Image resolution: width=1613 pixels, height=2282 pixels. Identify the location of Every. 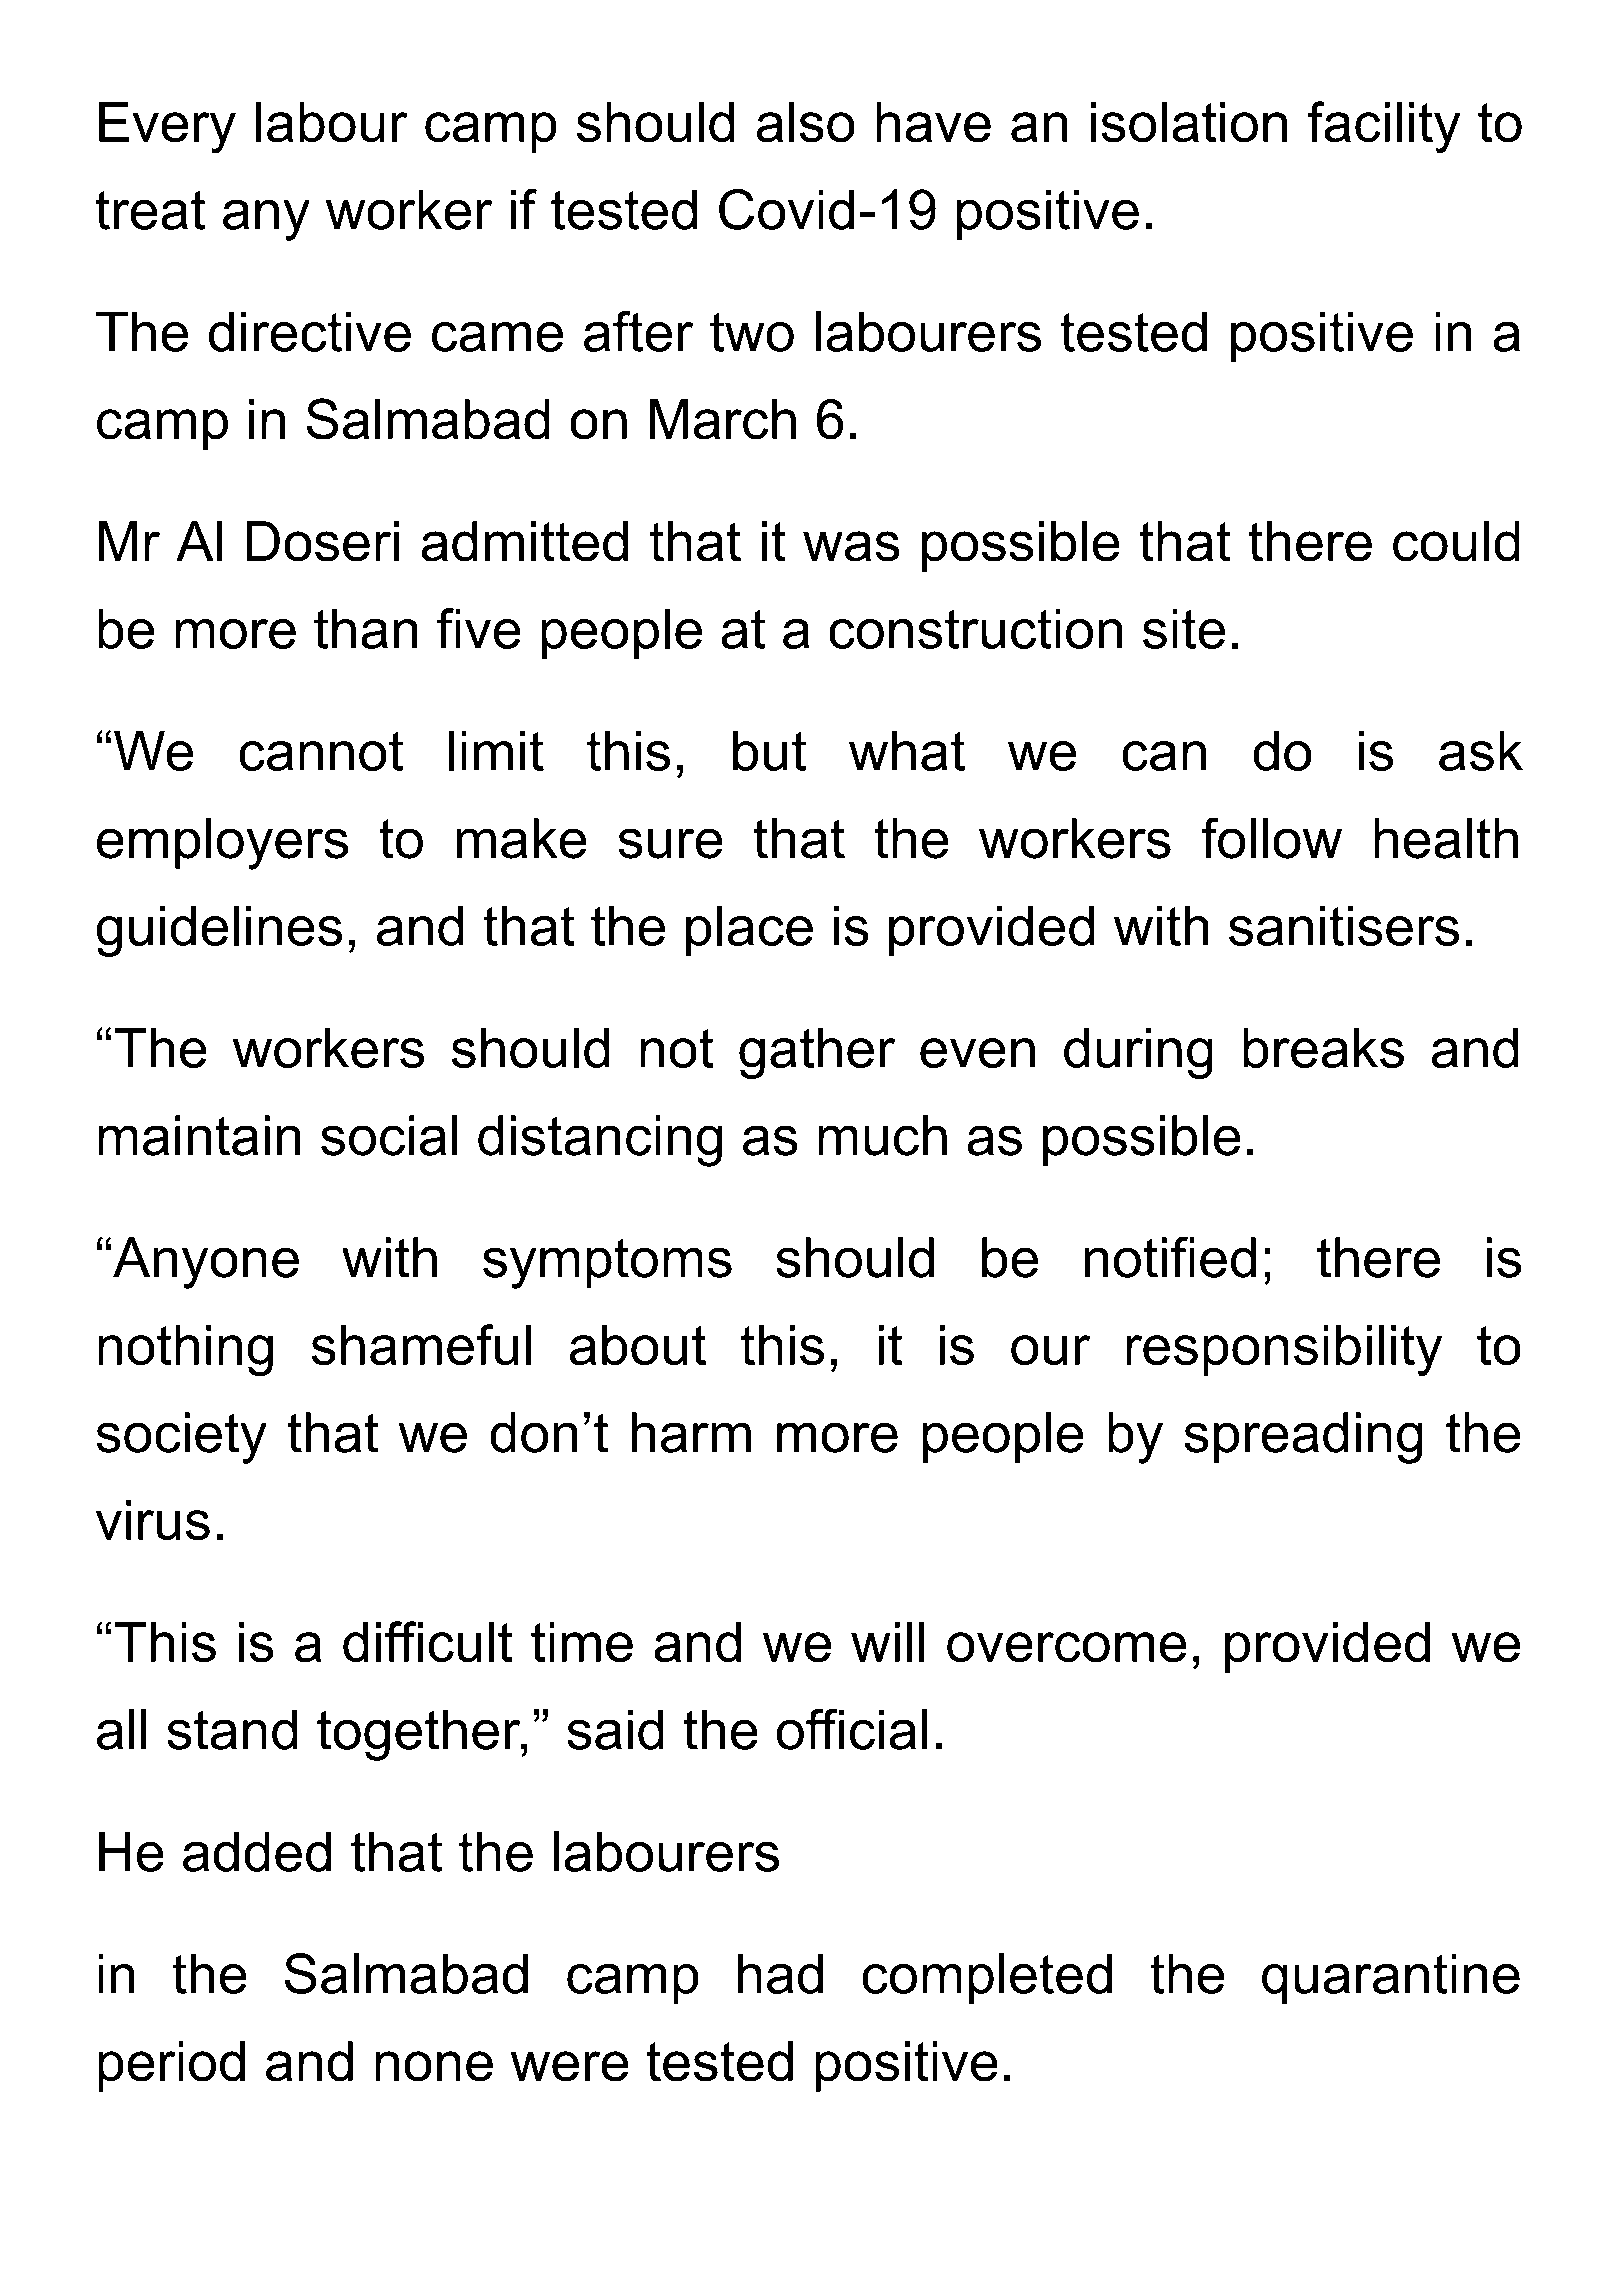
(167, 128).
